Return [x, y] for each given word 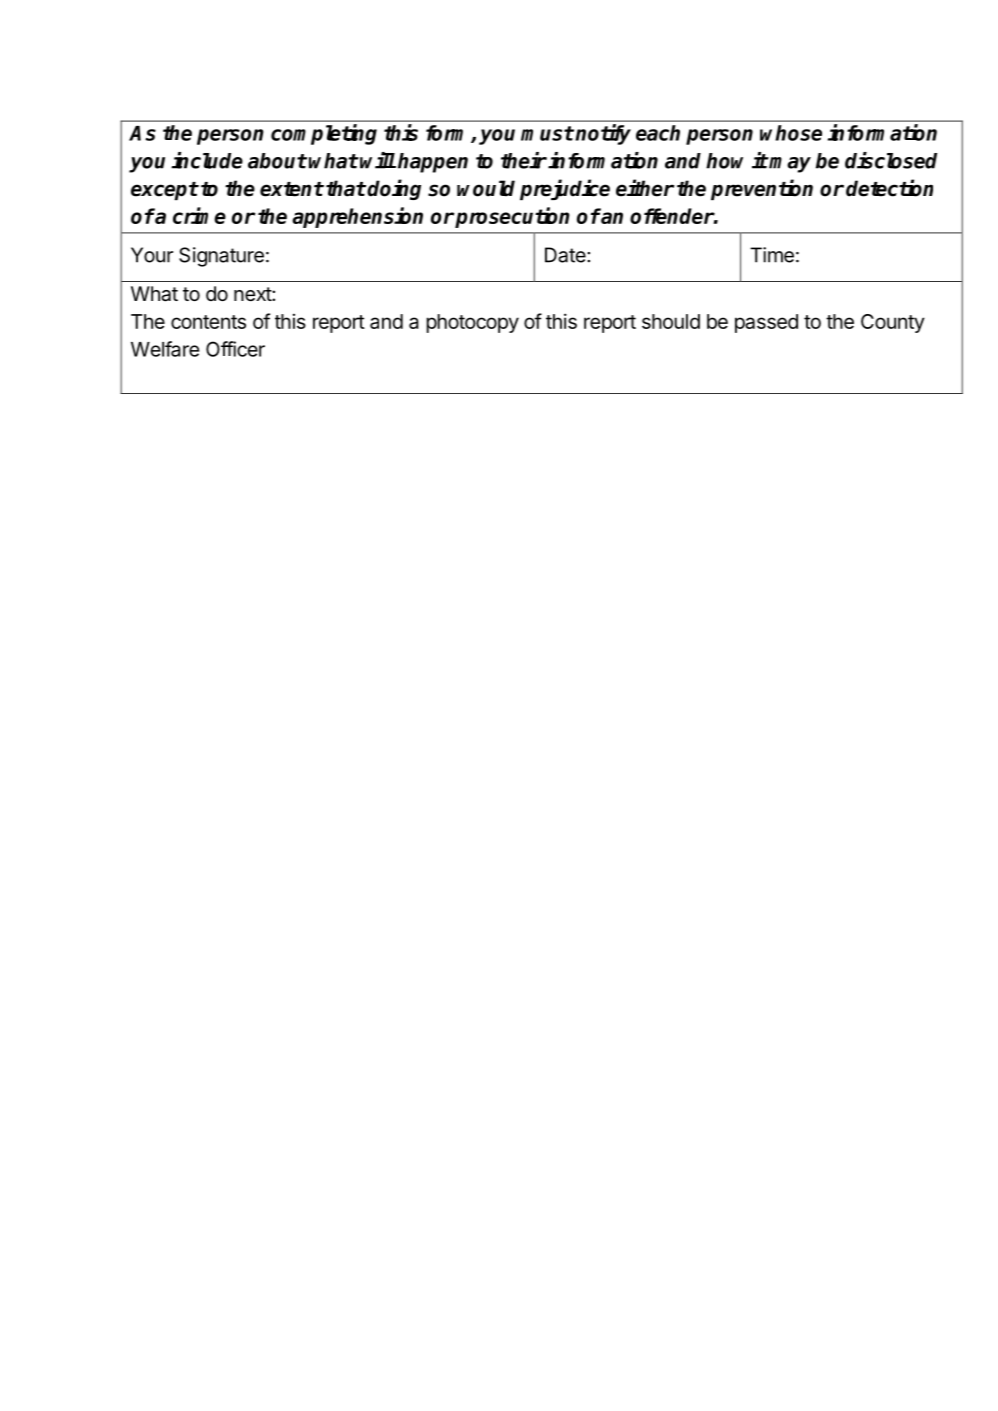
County [893, 323]
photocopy [472, 323]
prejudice [565, 189]
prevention [762, 189]
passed [766, 323]
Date [565, 255]
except [164, 191]
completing [324, 134]
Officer [235, 349]
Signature [221, 257]
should [671, 321]
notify [603, 134]
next [253, 294]
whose [791, 133]
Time [772, 255]
